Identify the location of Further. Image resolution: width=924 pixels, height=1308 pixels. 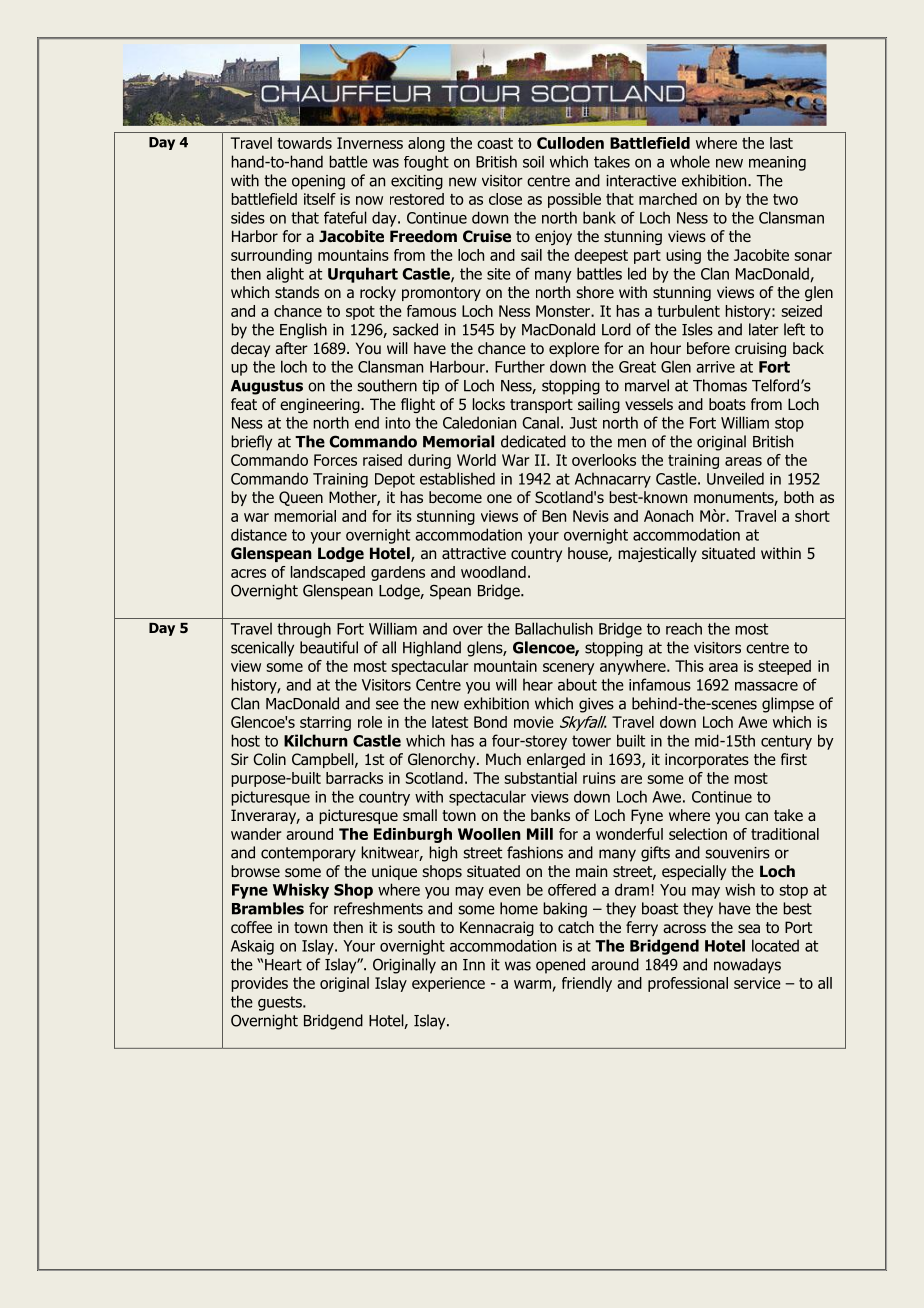
(520, 366).
